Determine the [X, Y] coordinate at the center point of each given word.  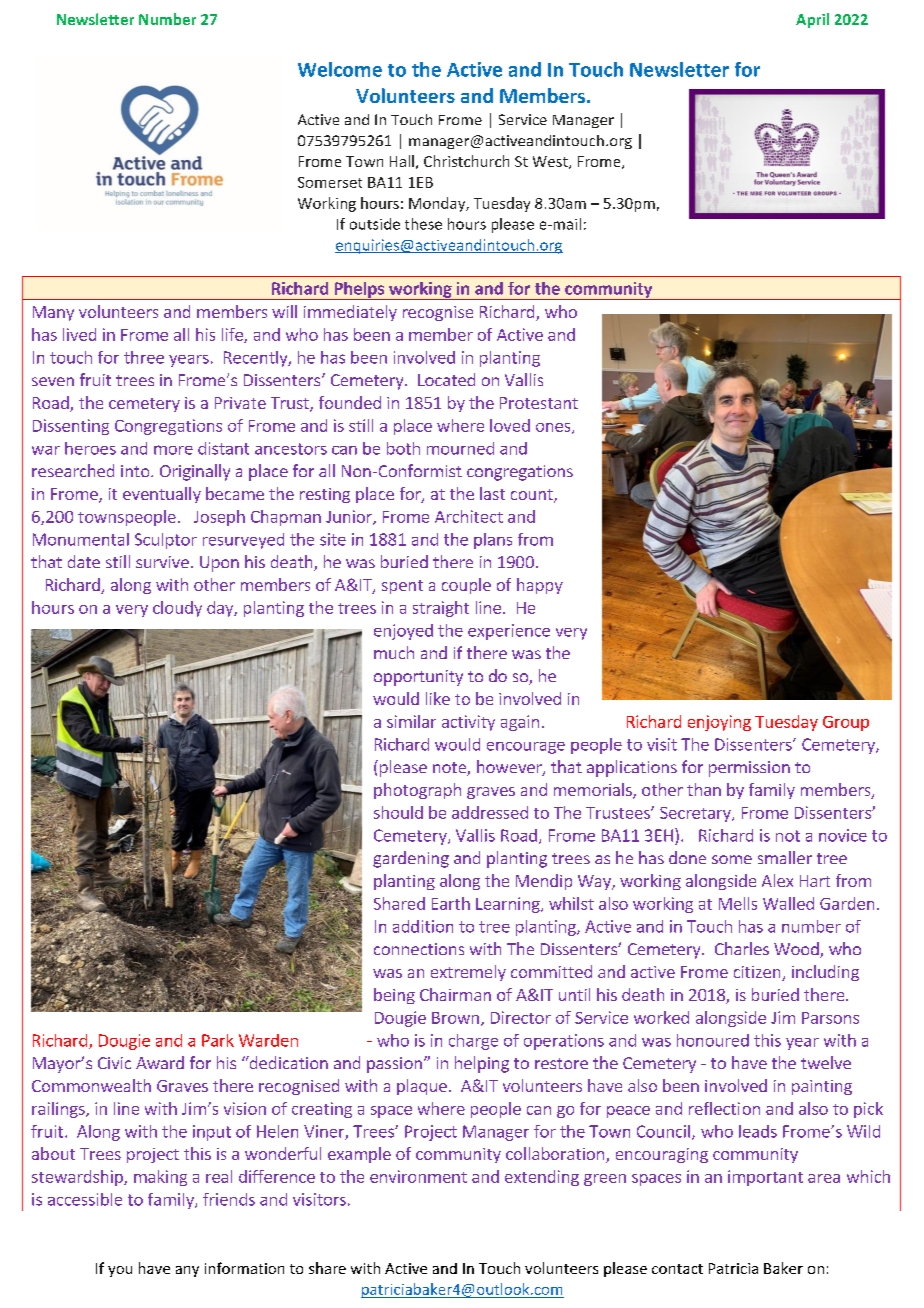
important [765, 1178]
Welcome [340, 69]
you [120, 1271]
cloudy [177, 609]
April [812, 20]
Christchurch [466, 161]
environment [418, 1176]
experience [509, 632]
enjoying [719, 723]
